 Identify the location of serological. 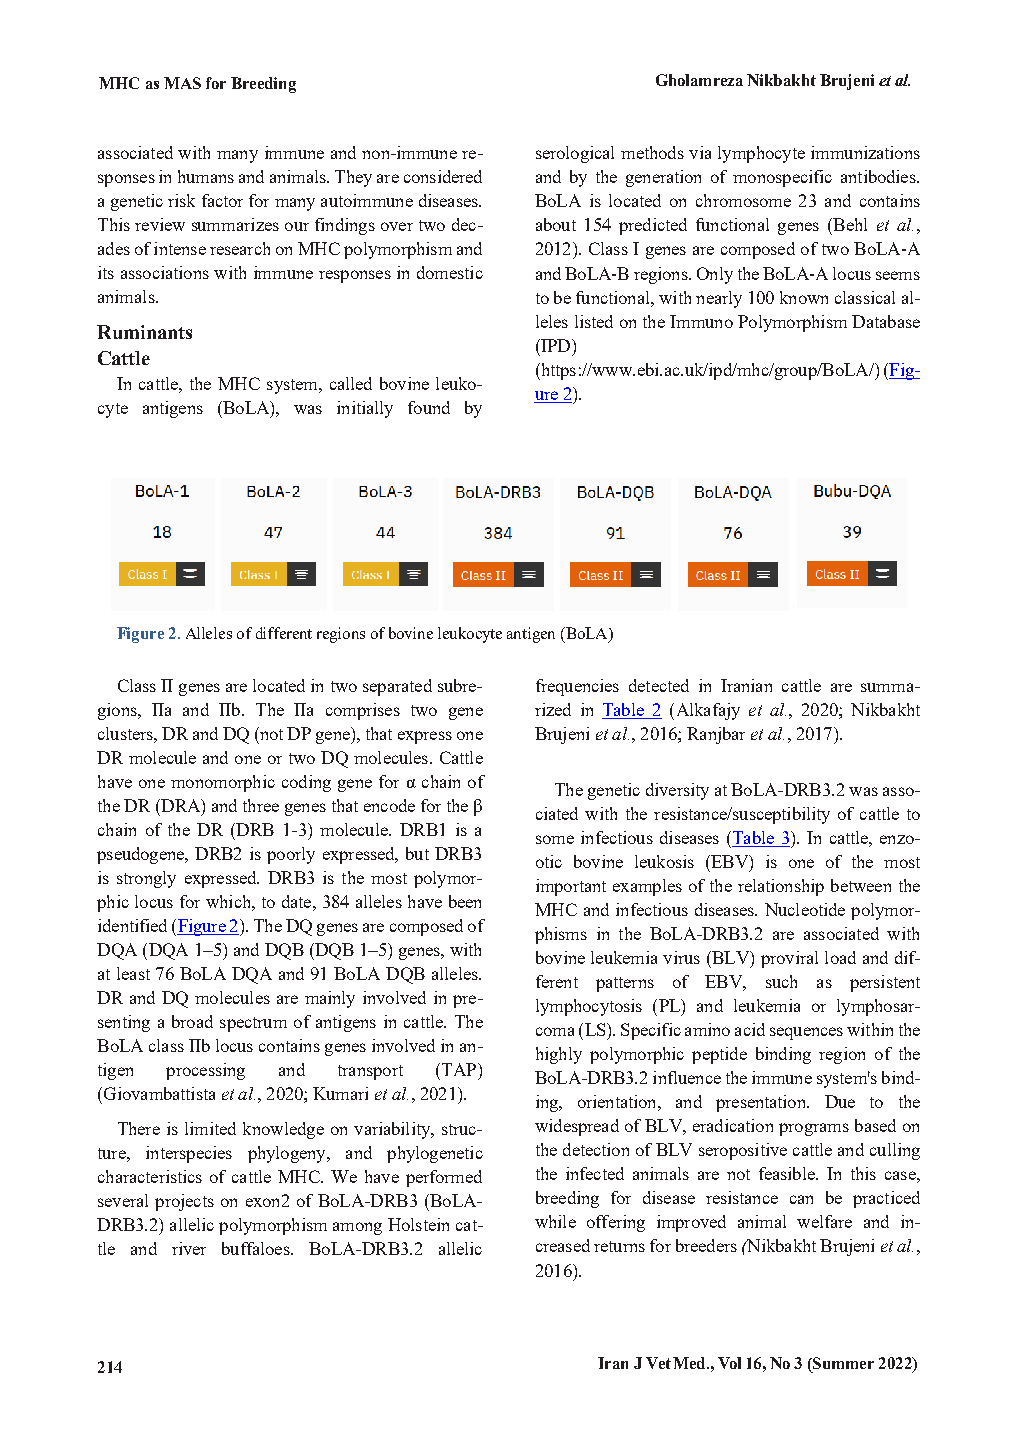
(575, 154).
